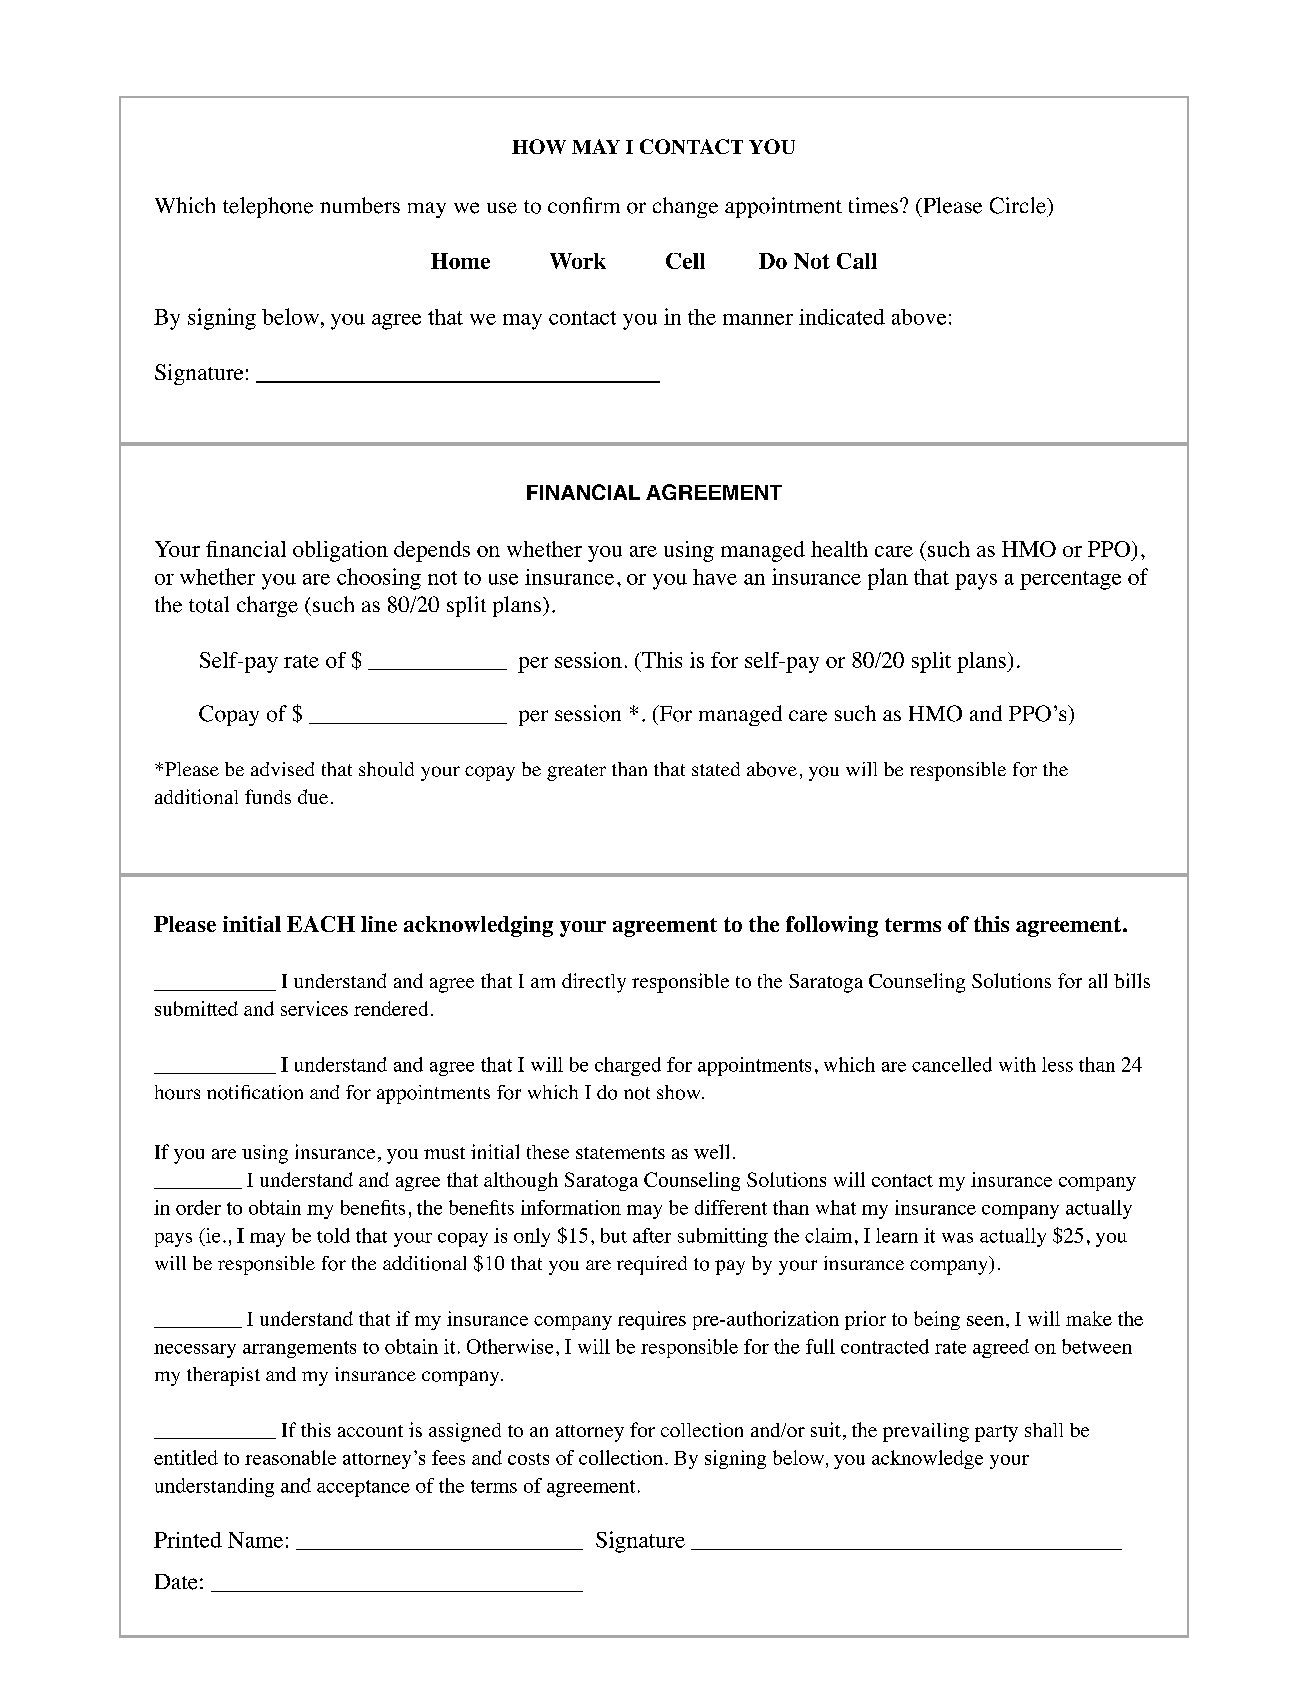 This image has width=1308, height=1693. What do you see at coordinates (1019, 205) in the image?
I see `Circle` at bounding box center [1019, 205].
